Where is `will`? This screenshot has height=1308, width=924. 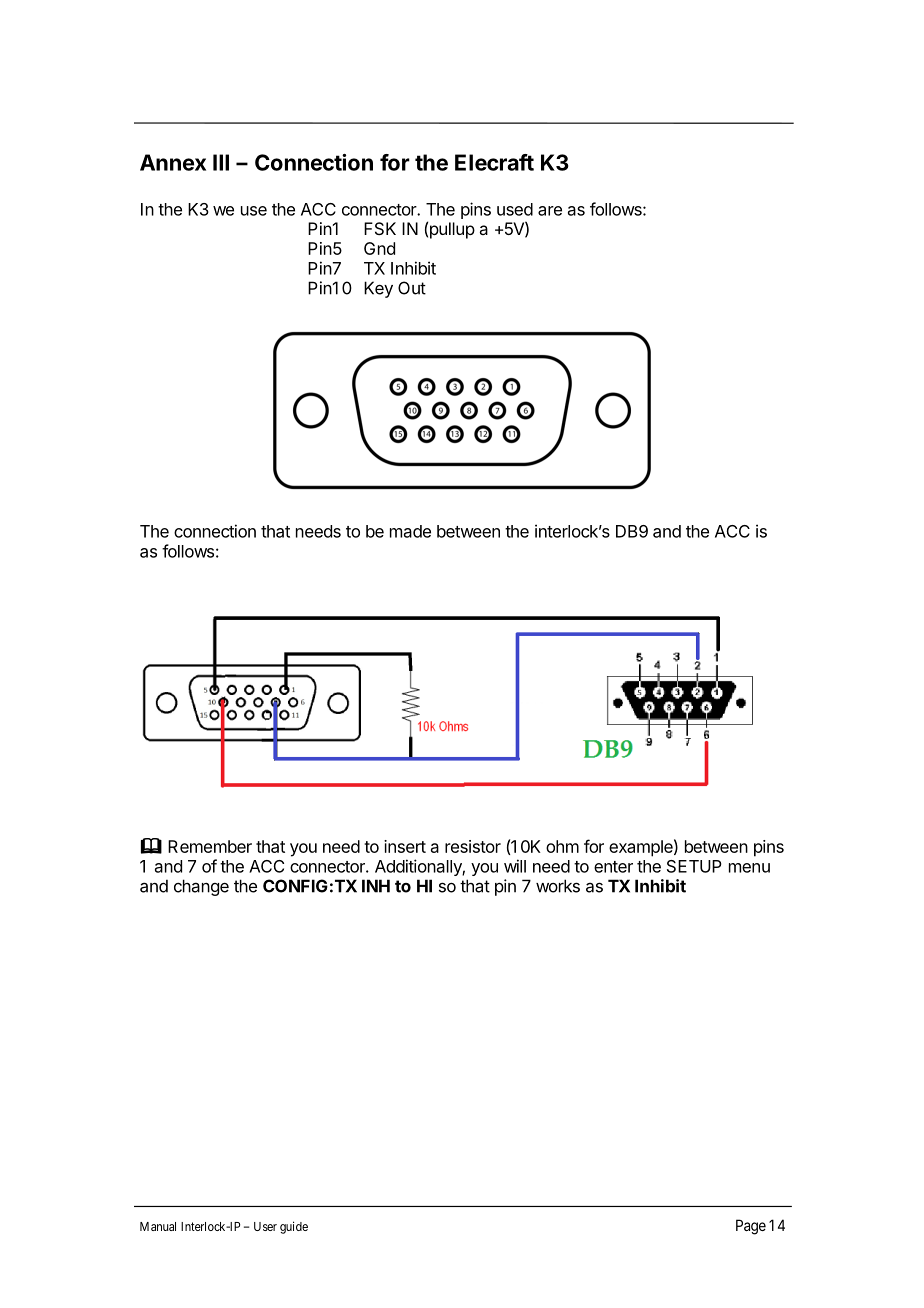 will is located at coordinates (515, 866).
